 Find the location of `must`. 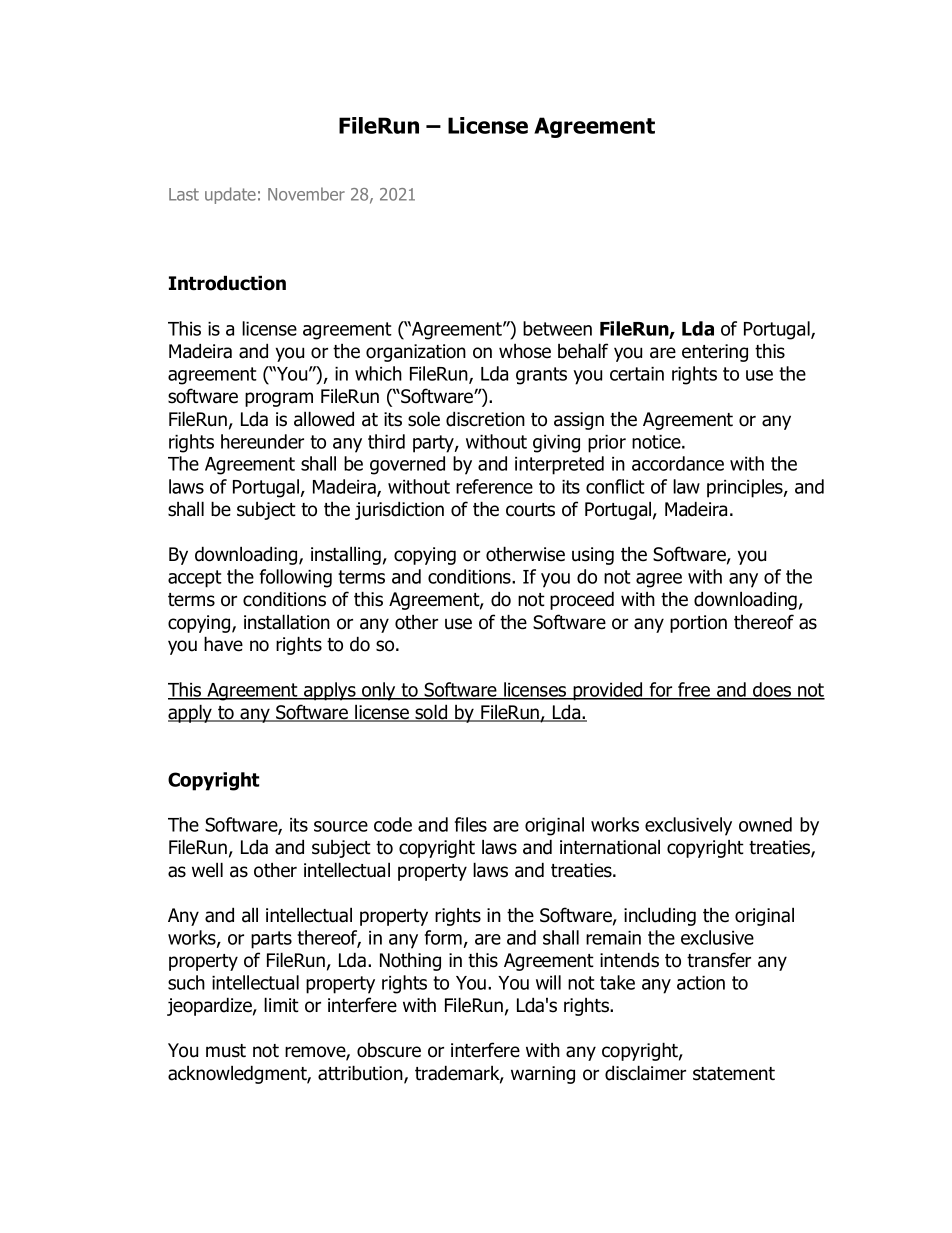

must is located at coordinates (226, 1051).
